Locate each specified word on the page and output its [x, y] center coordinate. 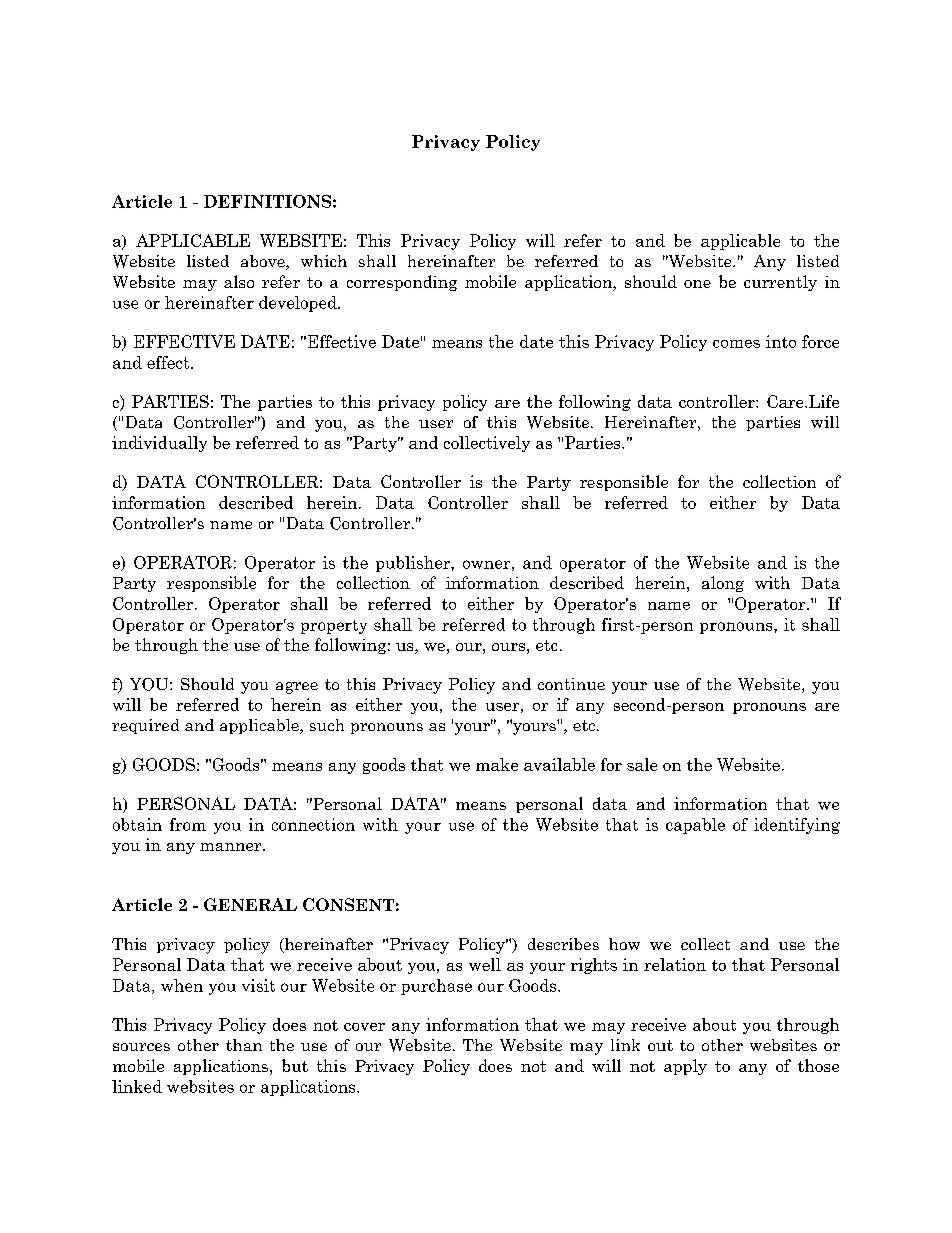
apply [685, 1067]
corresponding [402, 283]
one [697, 284]
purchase [436, 987]
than [244, 1045]
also [239, 281]
